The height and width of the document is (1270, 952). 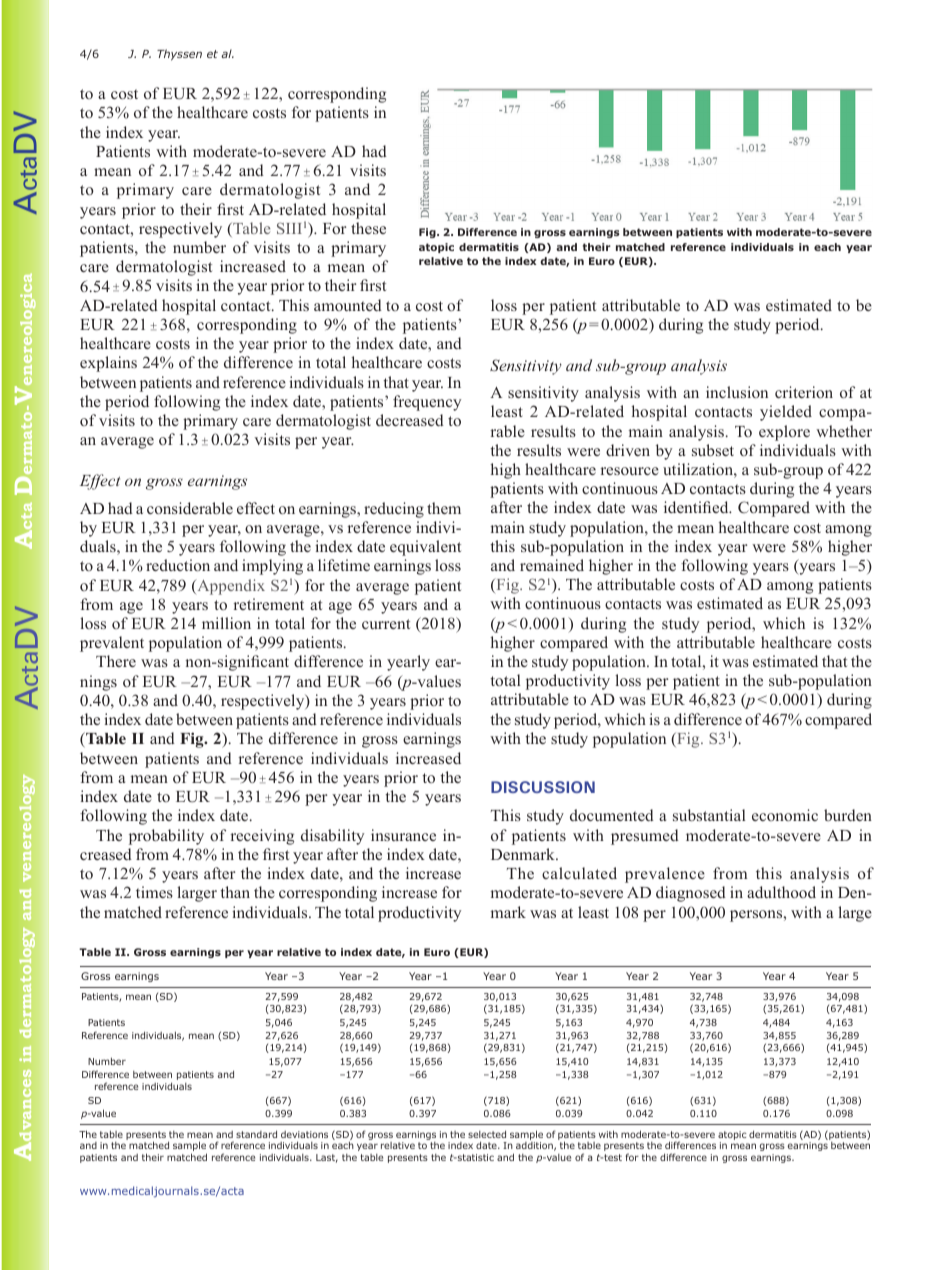 What do you see at coordinates (487, 1134) in the document?
I see `selected` at bounding box center [487, 1134].
